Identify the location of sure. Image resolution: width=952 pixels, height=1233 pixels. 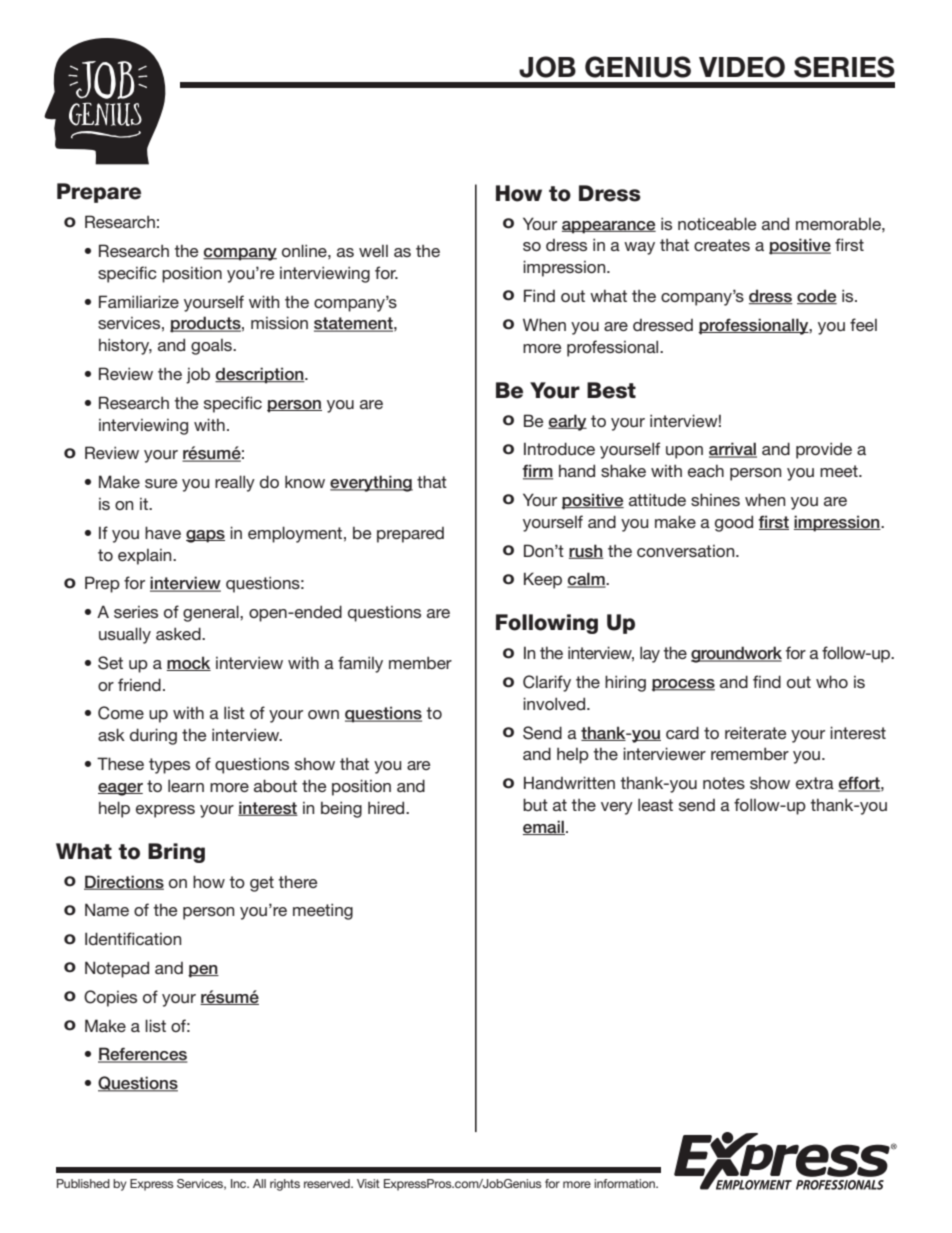
(161, 483).
